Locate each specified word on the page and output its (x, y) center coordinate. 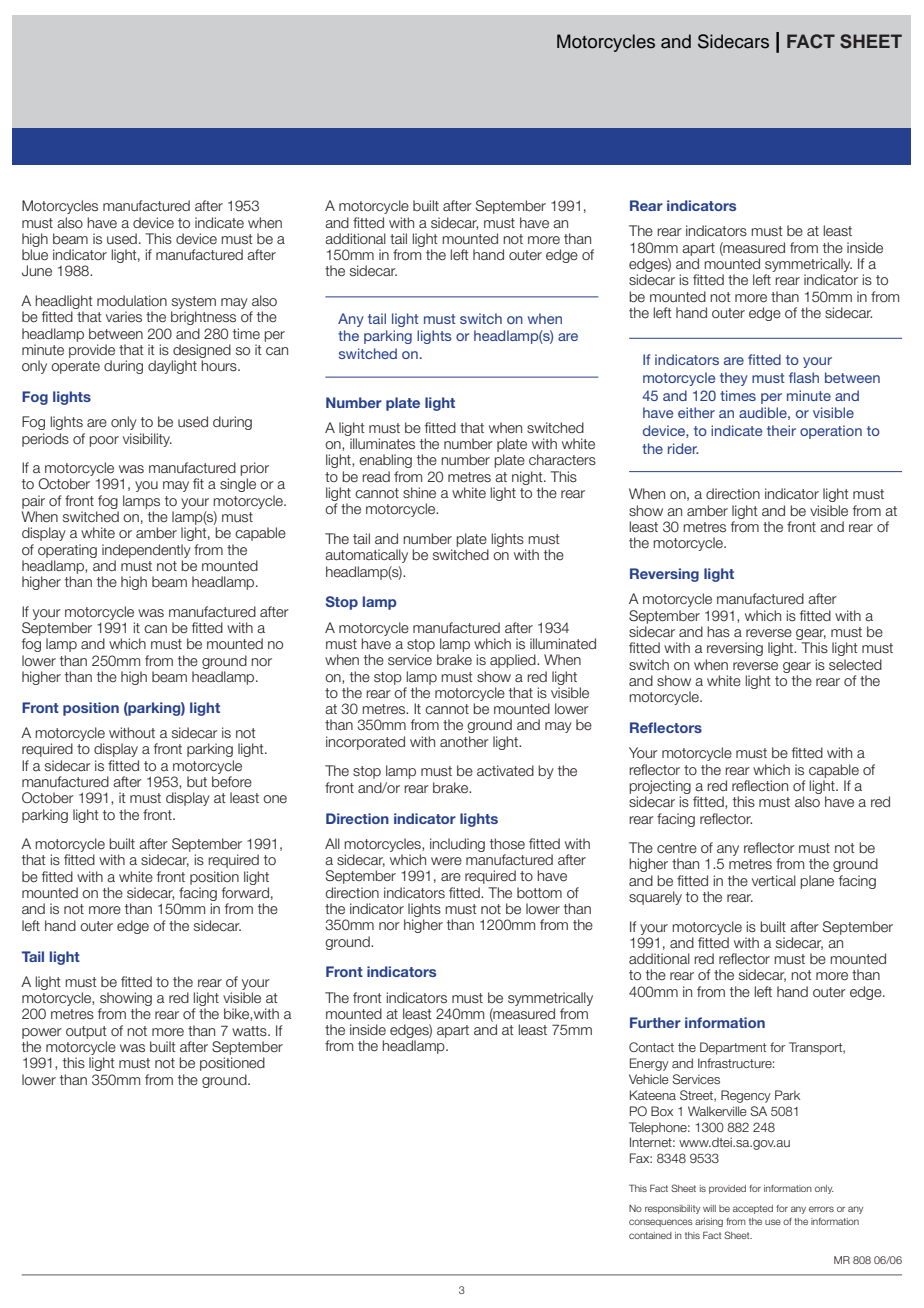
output (86, 1032)
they (734, 379)
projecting (660, 787)
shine (419, 493)
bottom (539, 892)
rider (683, 448)
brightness (203, 318)
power (42, 1033)
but (197, 781)
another (464, 741)
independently (146, 551)
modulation (132, 300)
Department (733, 1048)
